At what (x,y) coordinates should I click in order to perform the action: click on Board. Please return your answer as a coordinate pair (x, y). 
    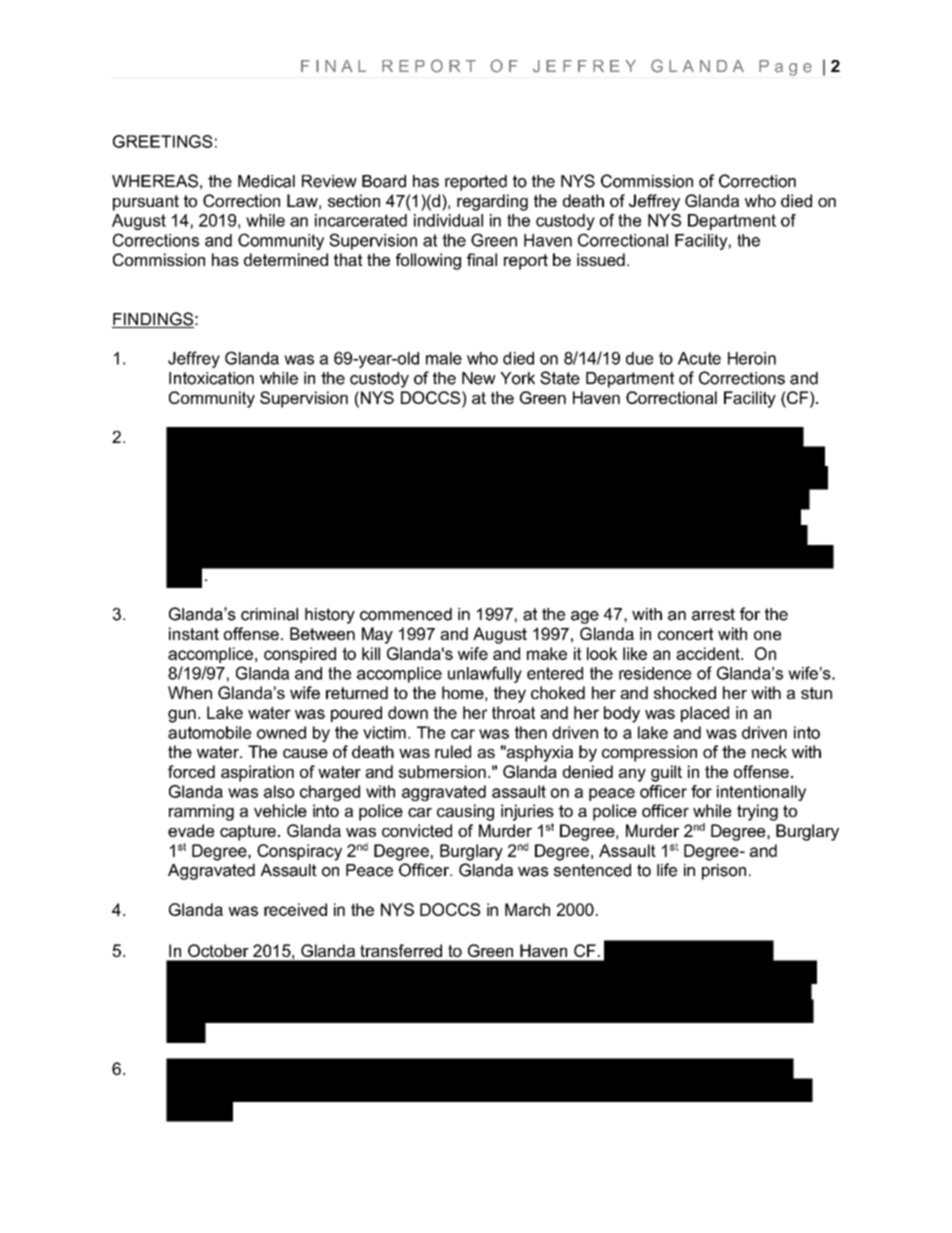
    Looking at the image, I should click on (384, 181).
